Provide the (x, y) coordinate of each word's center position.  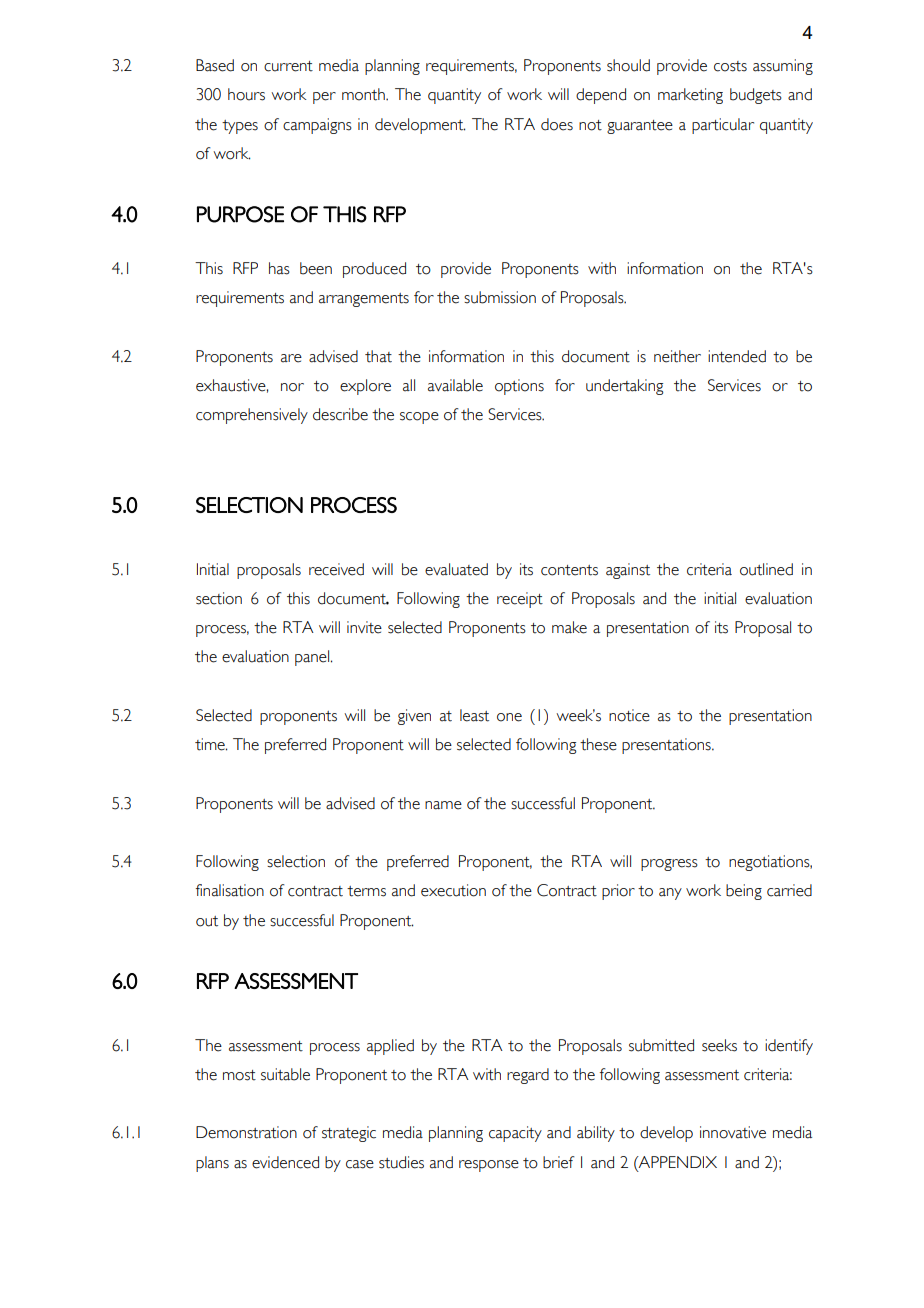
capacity (515, 1134)
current (288, 66)
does (557, 124)
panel (312, 658)
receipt (520, 600)
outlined (766, 569)
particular (723, 126)
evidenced (285, 1162)
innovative (733, 1132)
